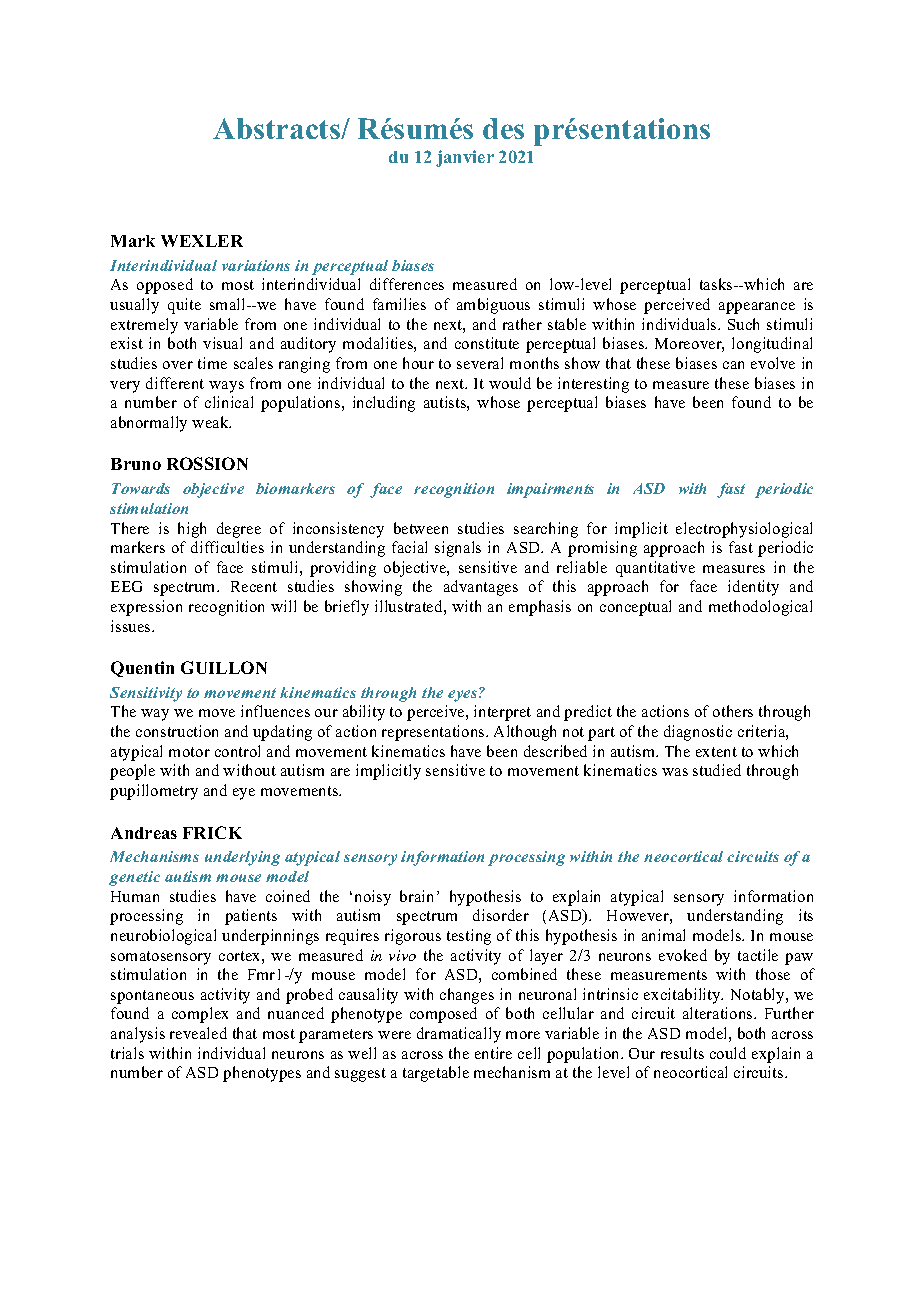 The width and height of the page is (924, 1308). What do you see at coordinates (733, 711) in the page?
I see `others` at bounding box center [733, 711].
